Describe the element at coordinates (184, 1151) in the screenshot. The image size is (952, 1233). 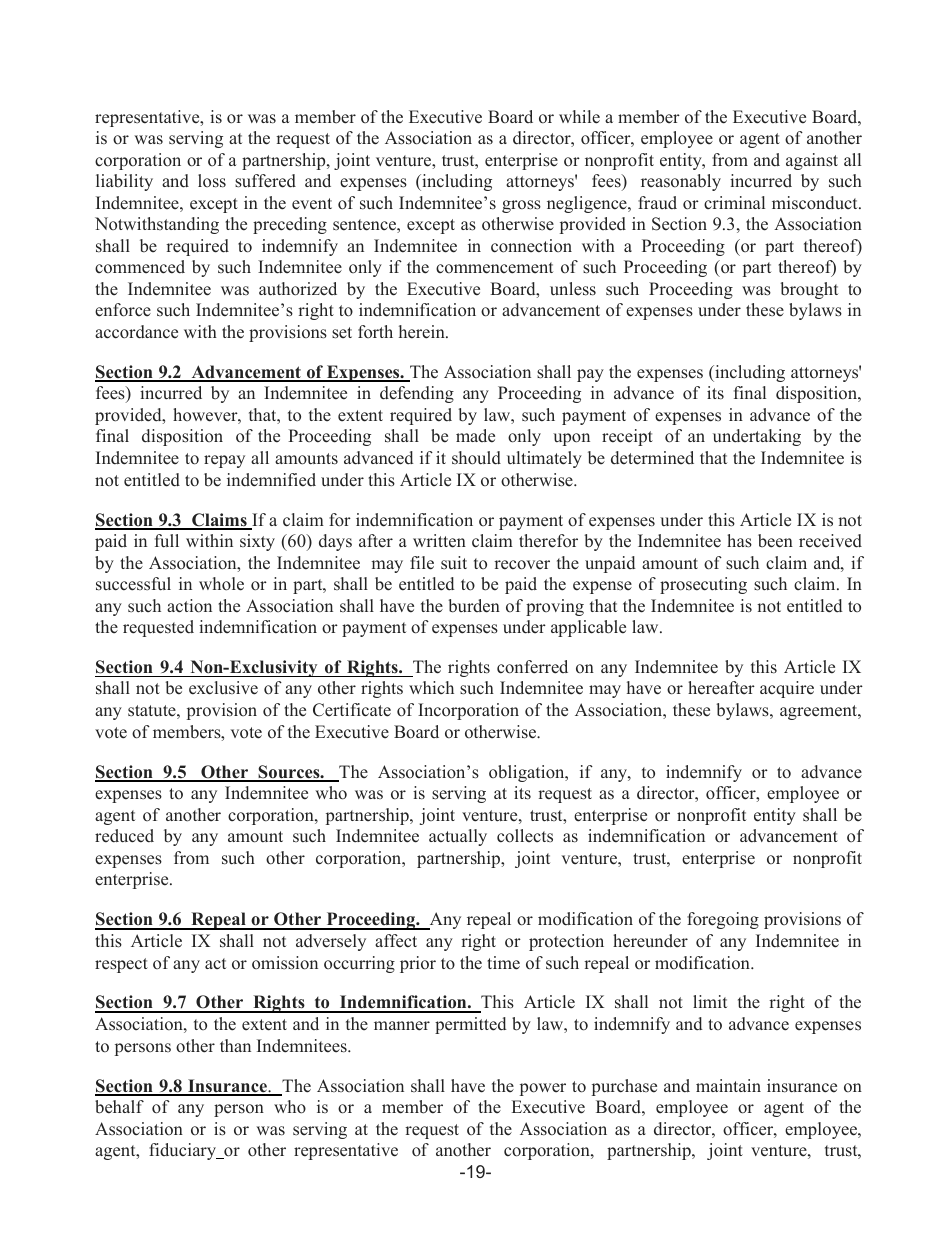
I see `fiduciary` at that location.
